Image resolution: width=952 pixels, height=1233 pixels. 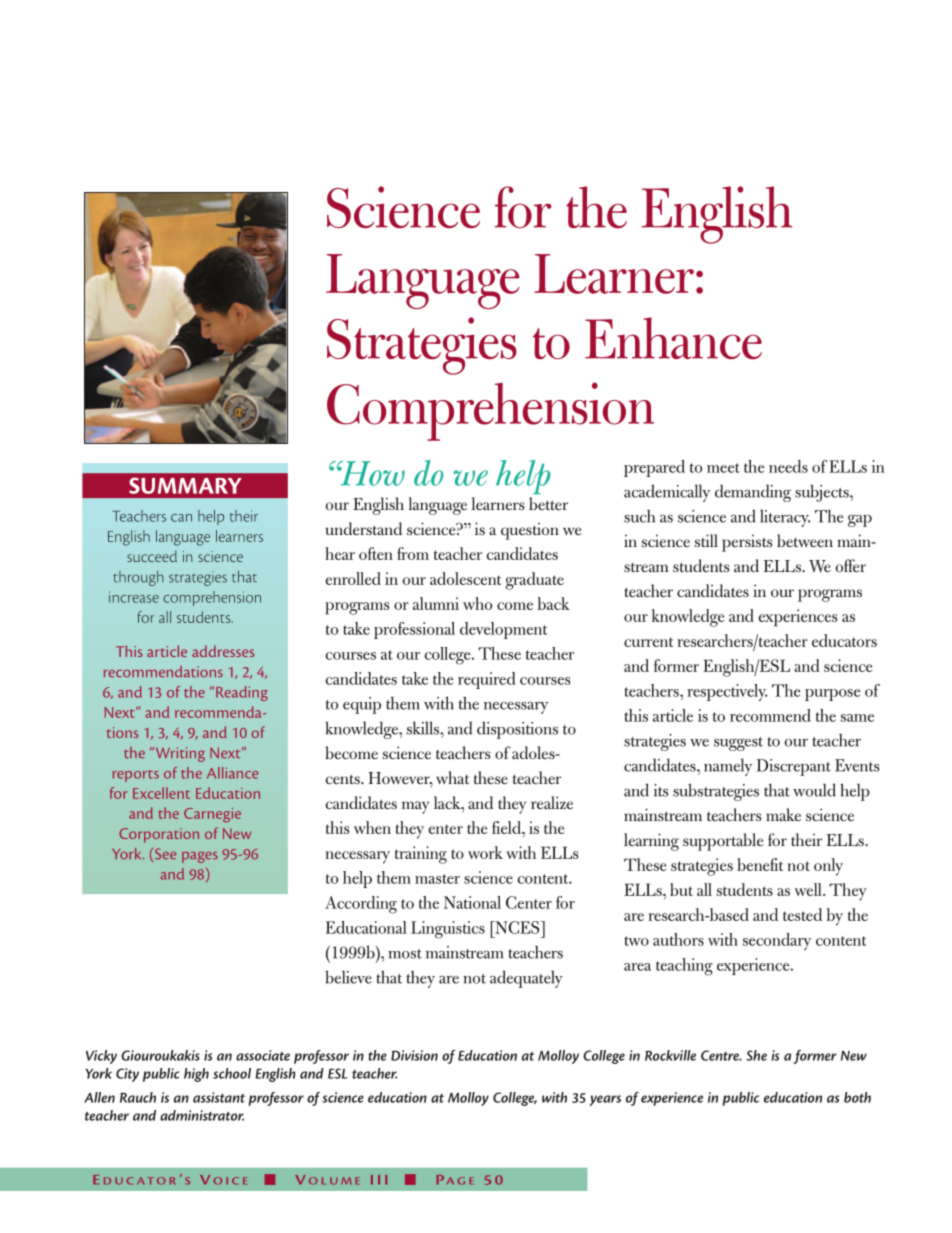 What do you see at coordinates (756, 1055) in the screenshot?
I see `She` at bounding box center [756, 1055].
